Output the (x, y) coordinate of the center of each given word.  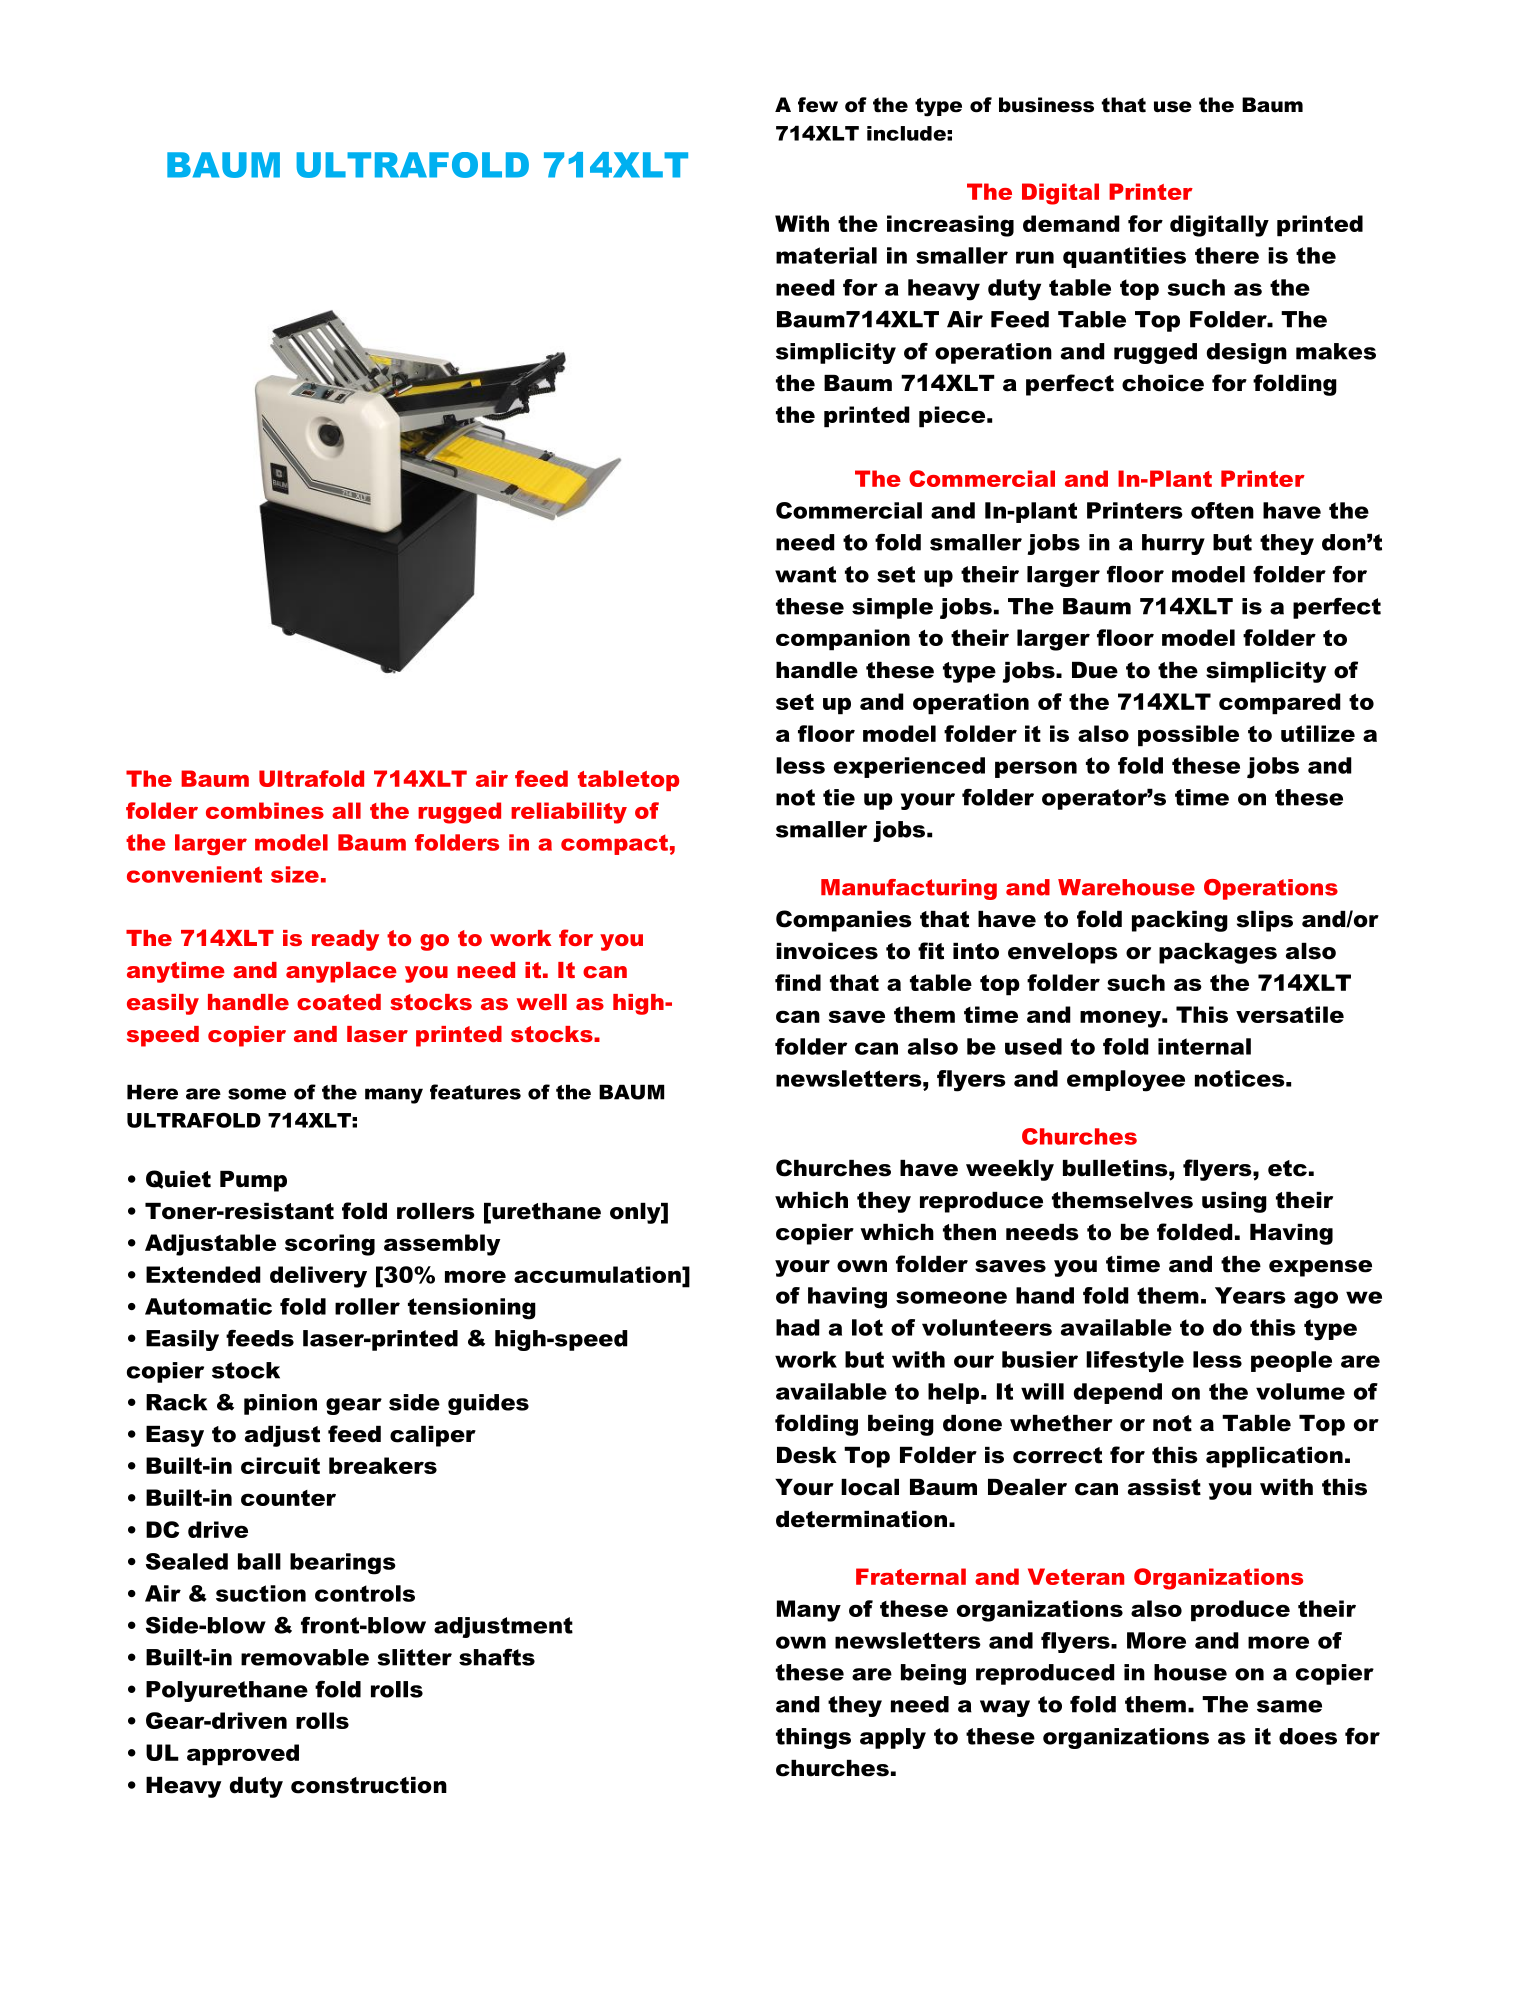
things (813, 1738)
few (818, 105)
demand (1071, 223)
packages (1218, 953)
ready (345, 940)
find (798, 982)
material (826, 255)
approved (243, 1755)
